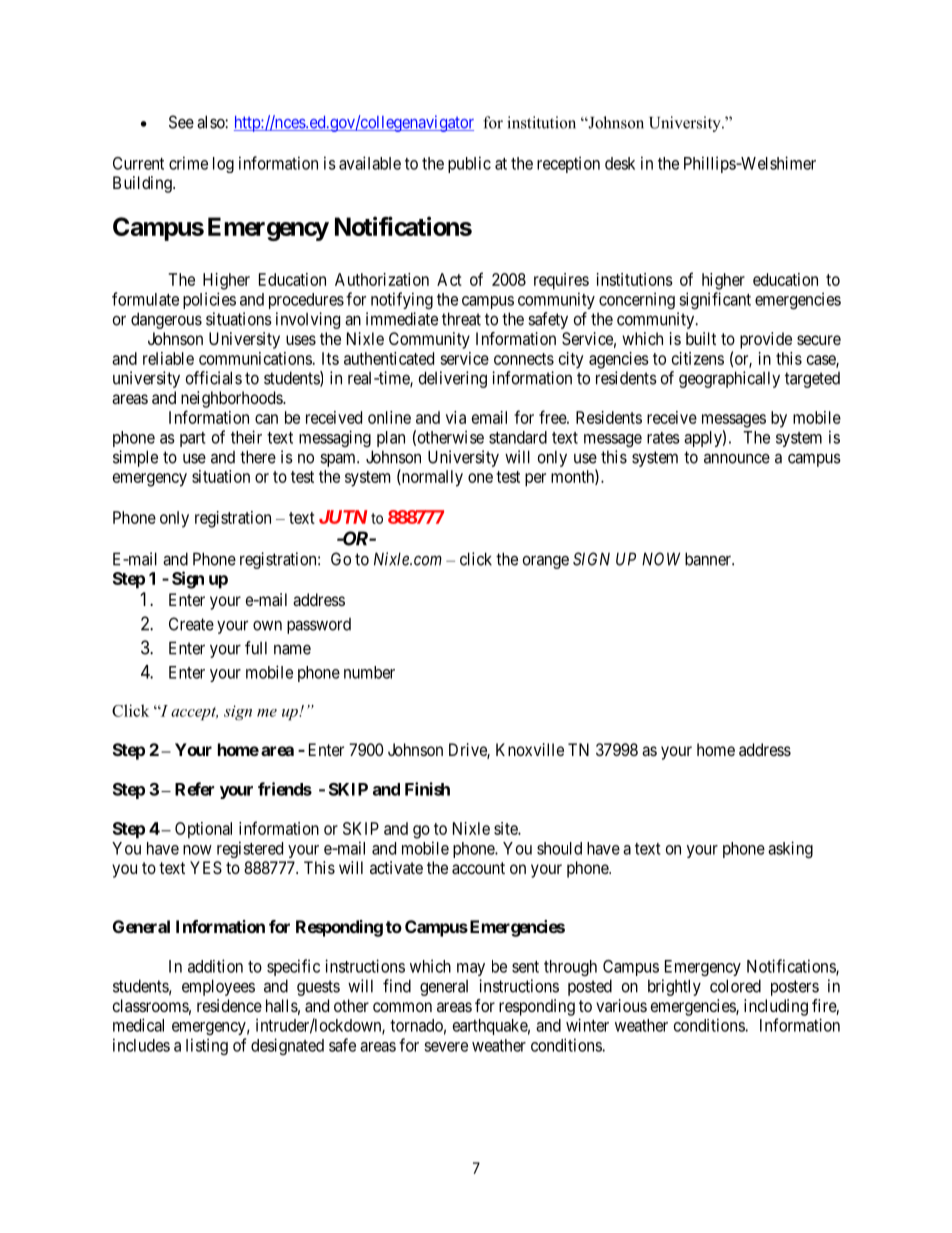 The height and width of the screenshot is (1233, 952). I want to click on part, so click(193, 439).
